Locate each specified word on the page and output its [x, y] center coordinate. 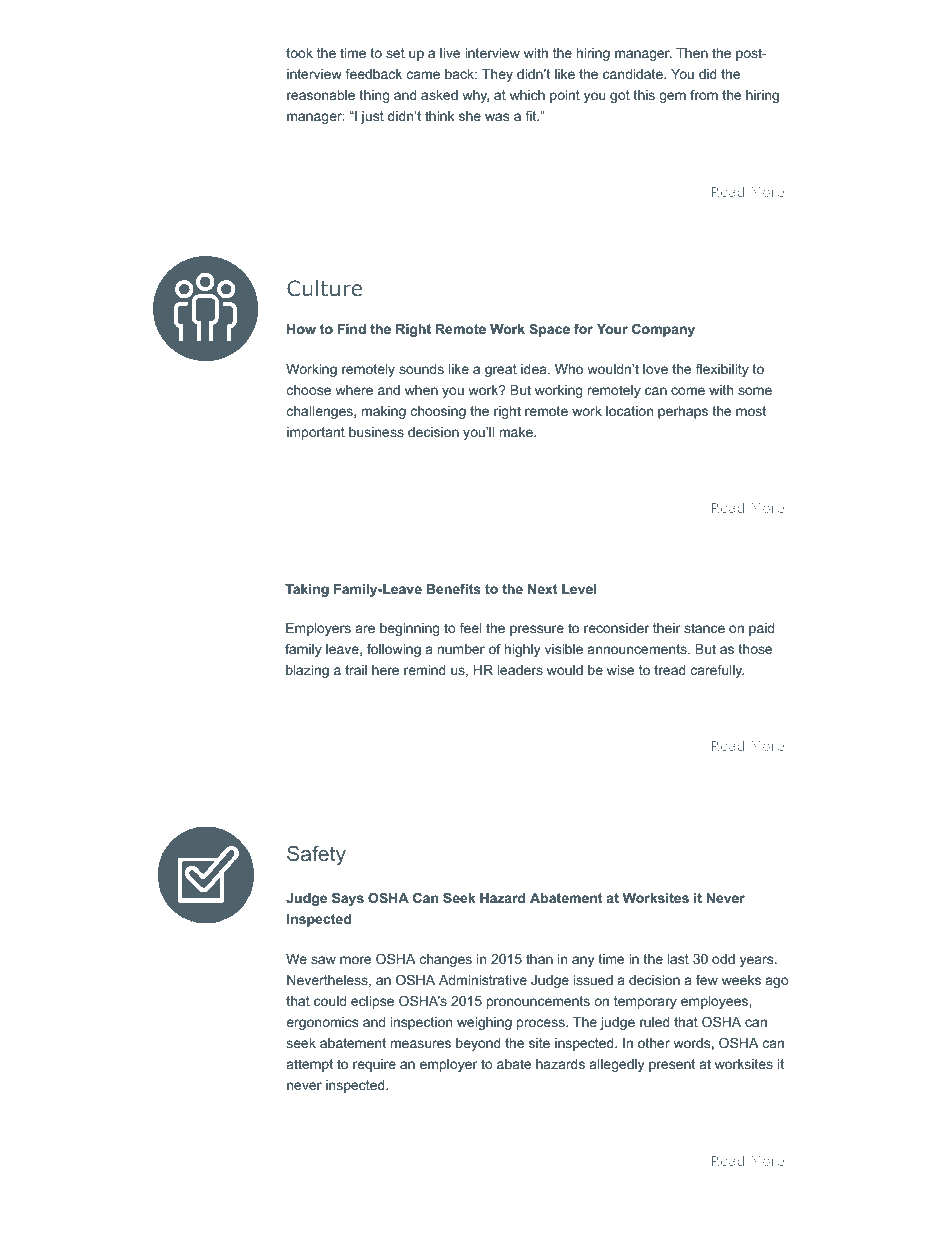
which [527, 95]
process [542, 1024]
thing [374, 96]
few [707, 980]
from [704, 95]
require [374, 1065]
